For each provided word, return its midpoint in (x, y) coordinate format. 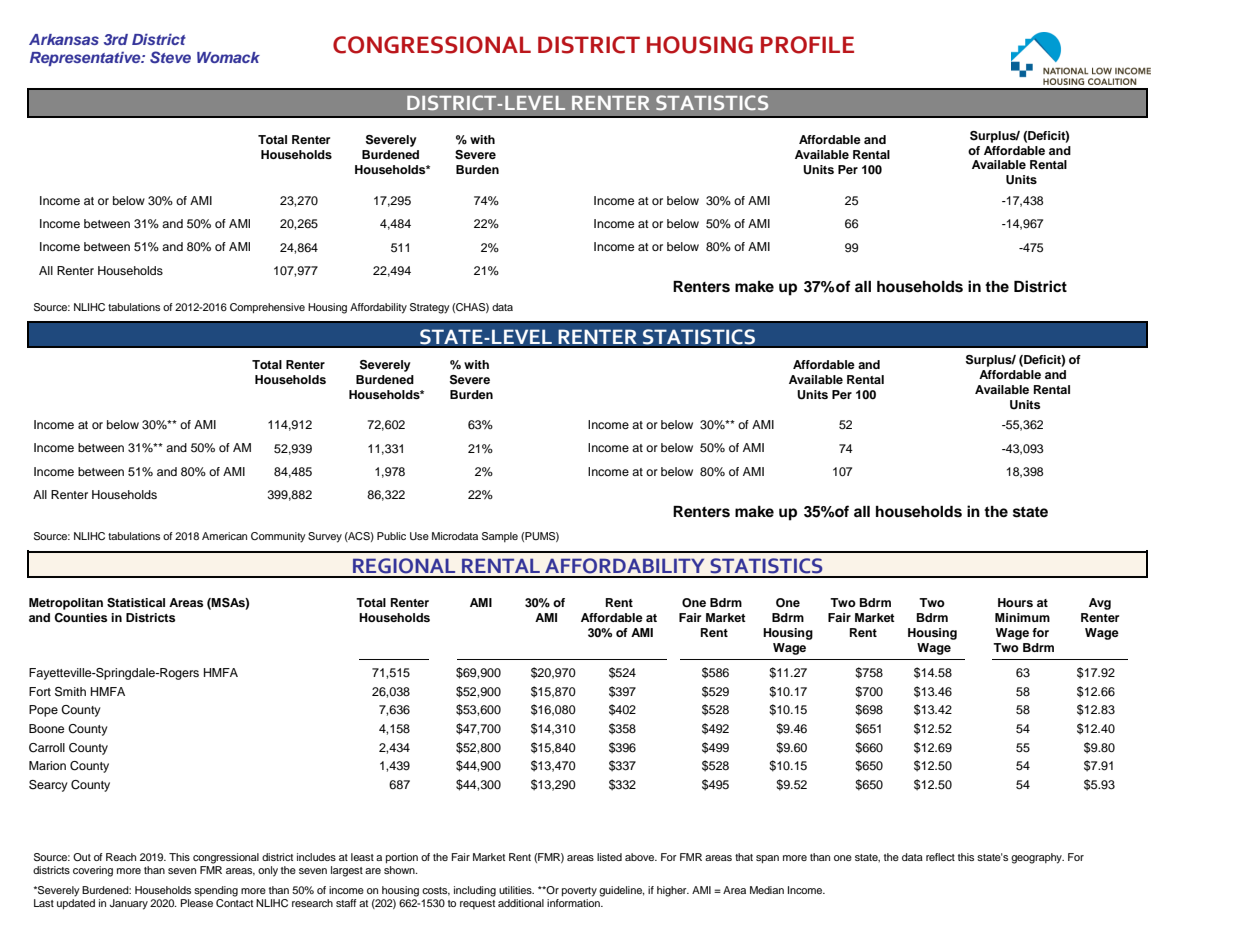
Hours (1015, 602)
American (224, 536)
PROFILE (807, 45)
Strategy (430, 308)
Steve (170, 57)
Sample (500, 537)
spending (216, 891)
